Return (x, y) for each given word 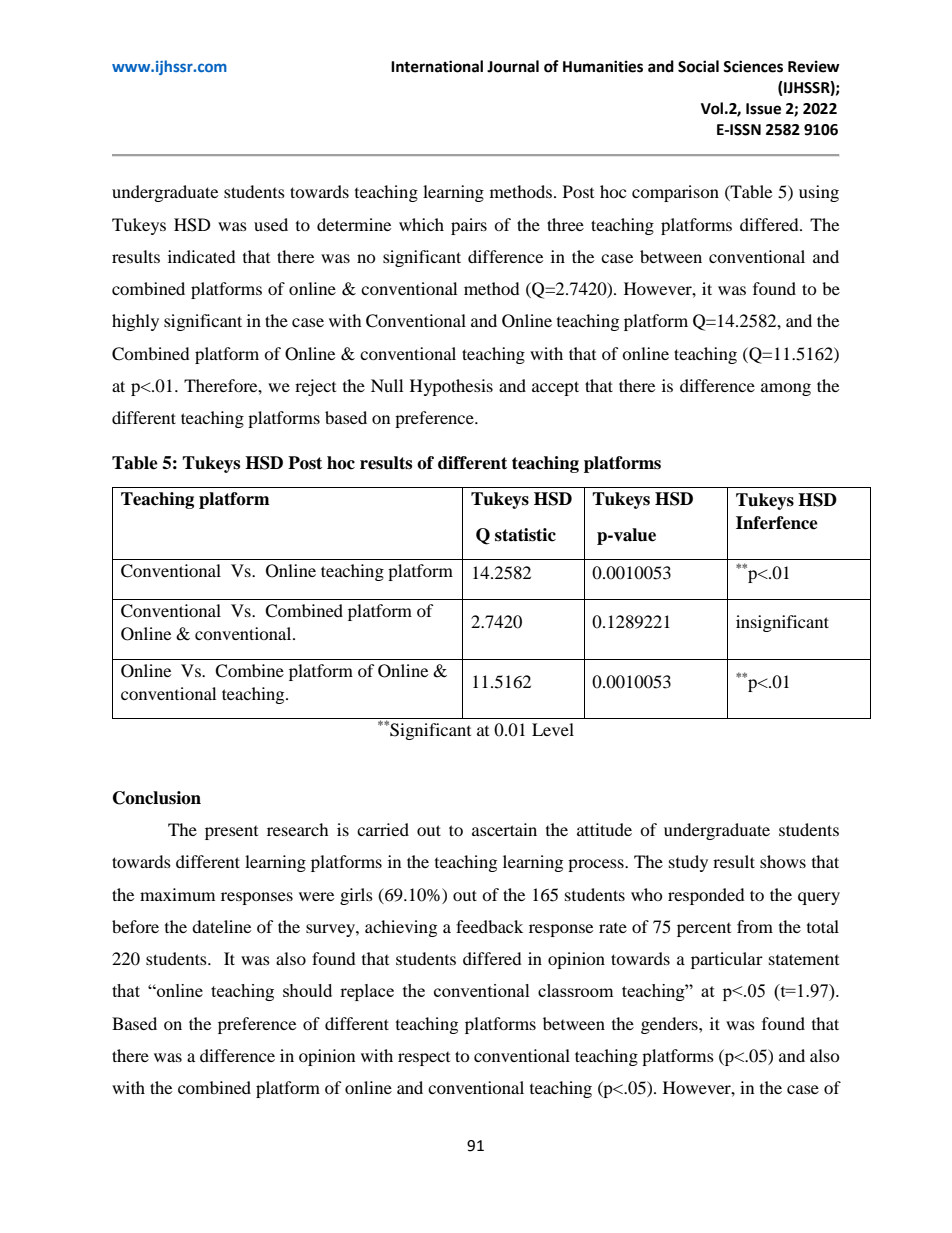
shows (783, 861)
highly (135, 322)
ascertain (504, 829)
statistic (525, 535)
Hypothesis (451, 387)
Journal (513, 66)
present (231, 833)
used (271, 224)
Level (553, 729)
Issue (763, 109)
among (786, 389)
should (307, 990)
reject (315, 387)
